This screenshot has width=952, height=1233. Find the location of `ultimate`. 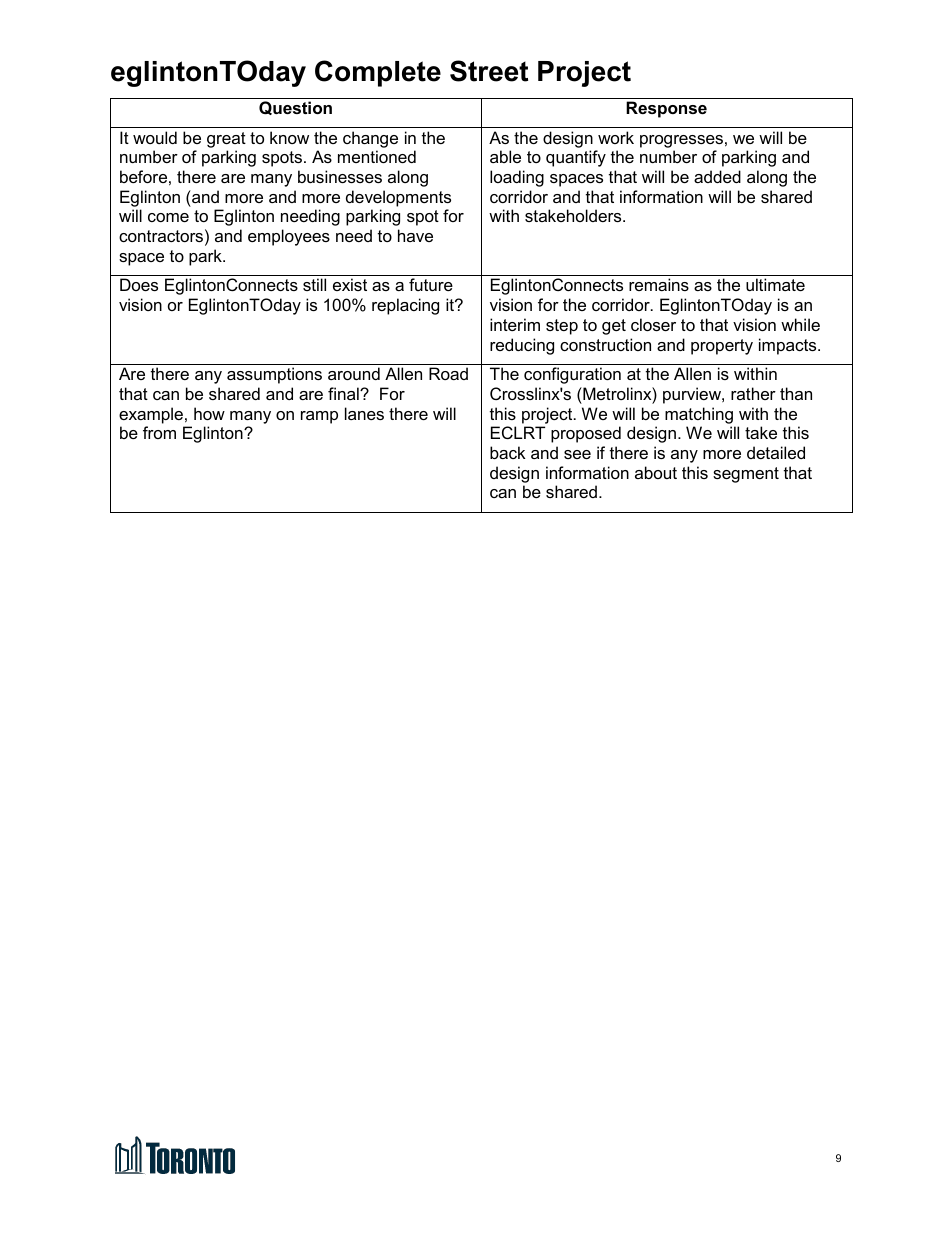

ultimate is located at coordinates (775, 284).
